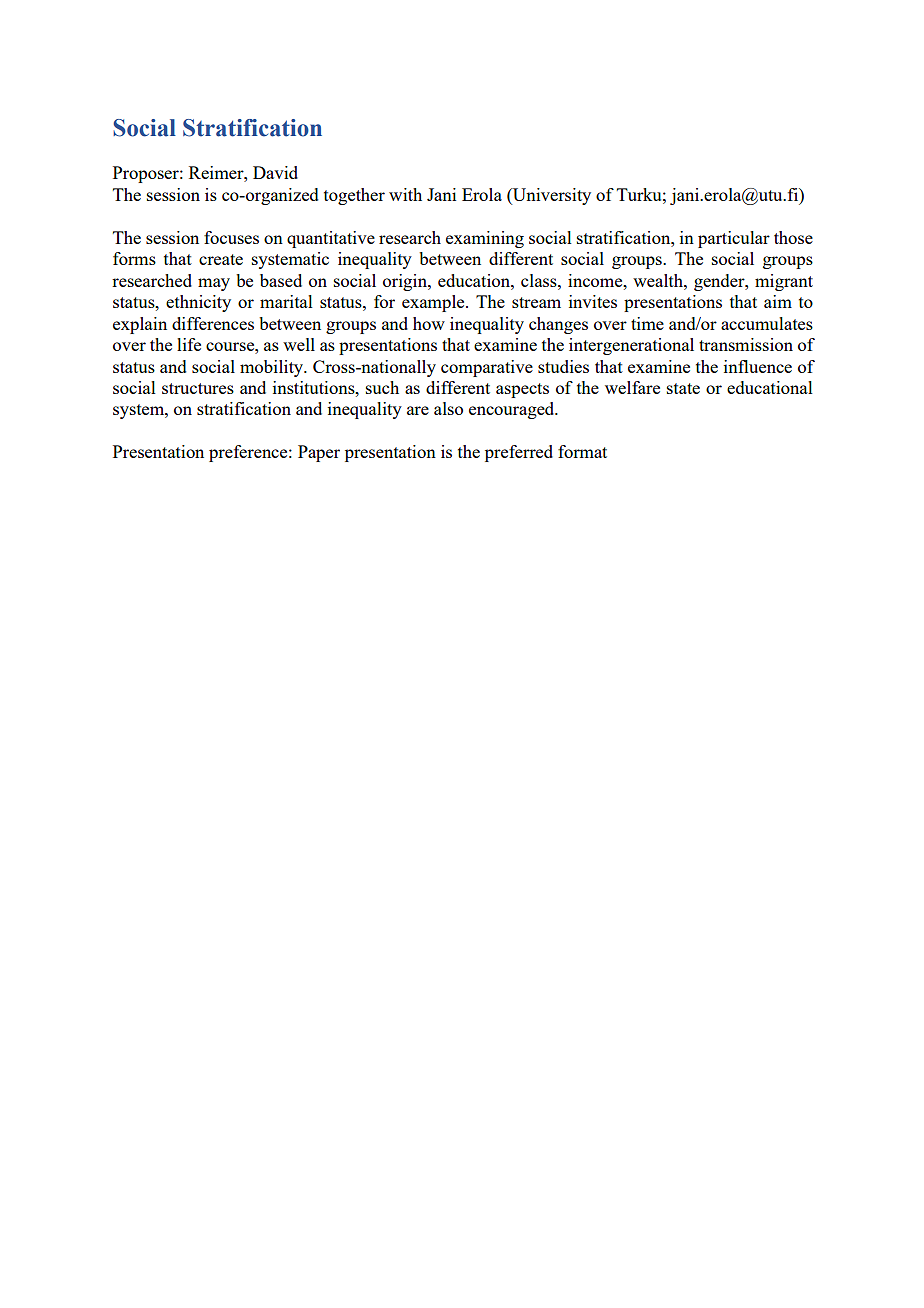 The width and height of the document is (924, 1308). Describe the element at coordinates (231, 237) in the document. I see `focuses` at that location.
